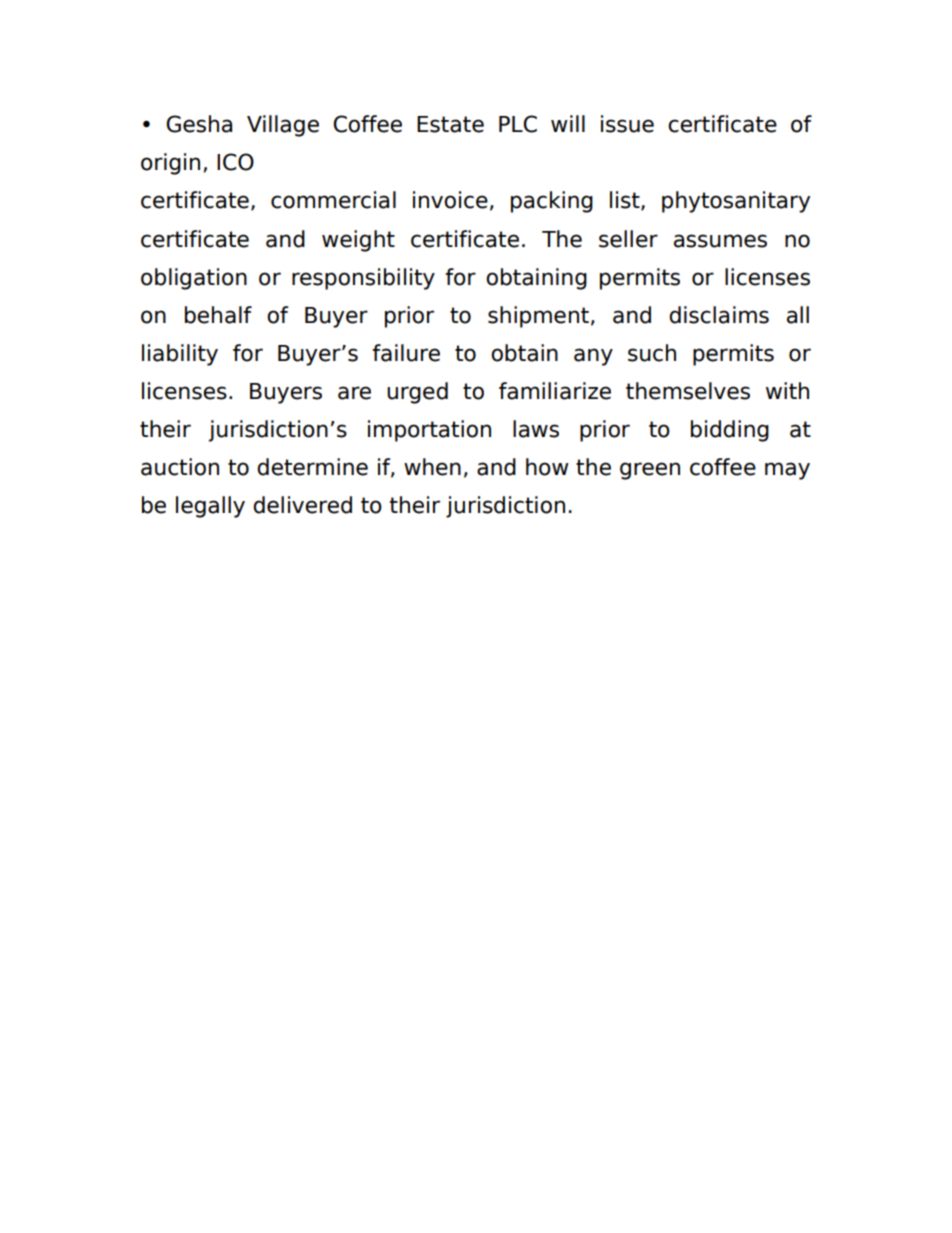  What do you see at coordinates (450, 124) in the screenshot?
I see `Estate` at bounding box center [450, 124].
